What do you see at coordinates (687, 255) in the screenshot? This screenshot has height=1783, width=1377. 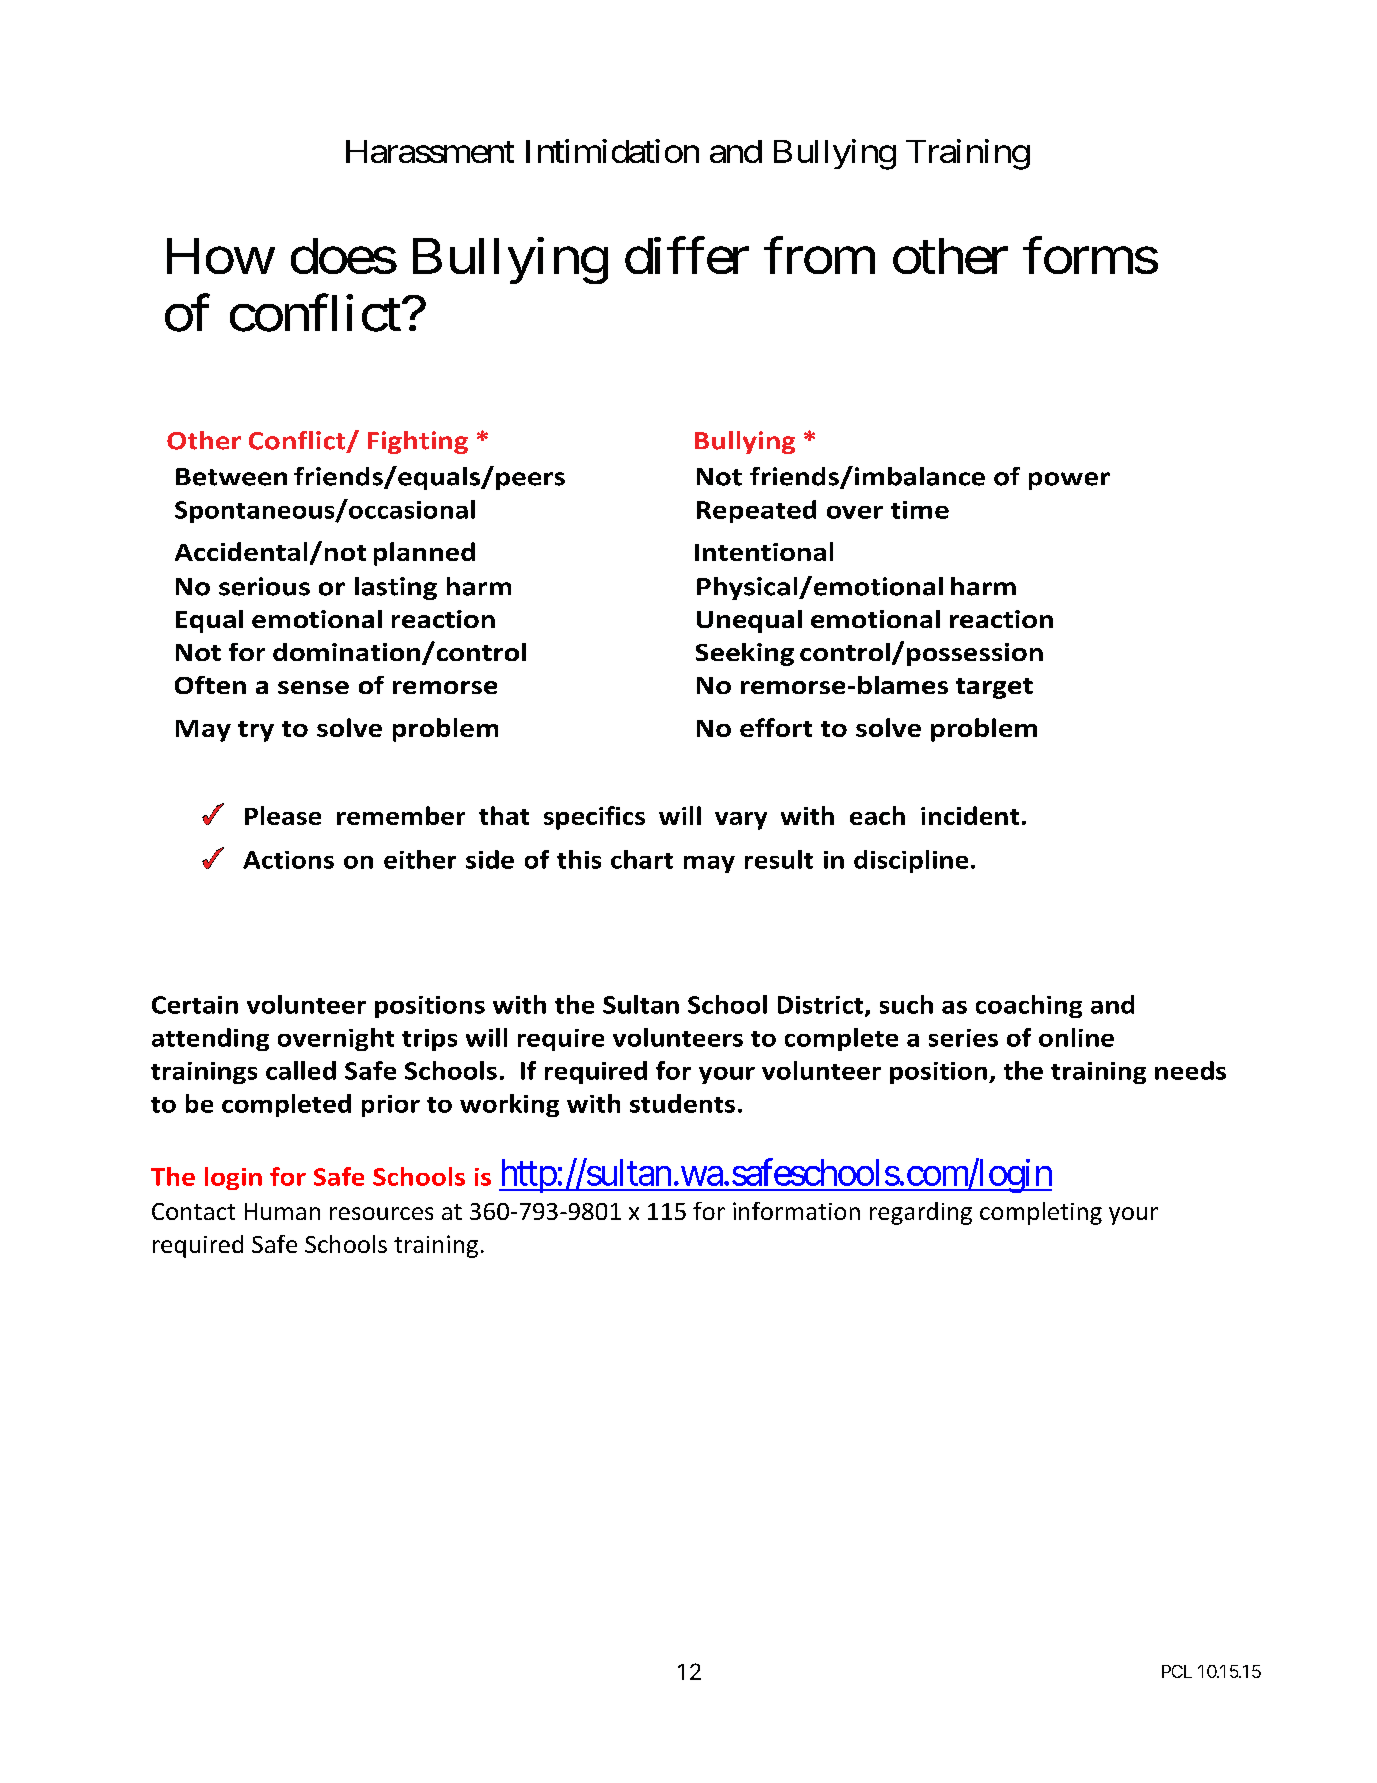 I see `differ` at bounding box center [687, 255].
